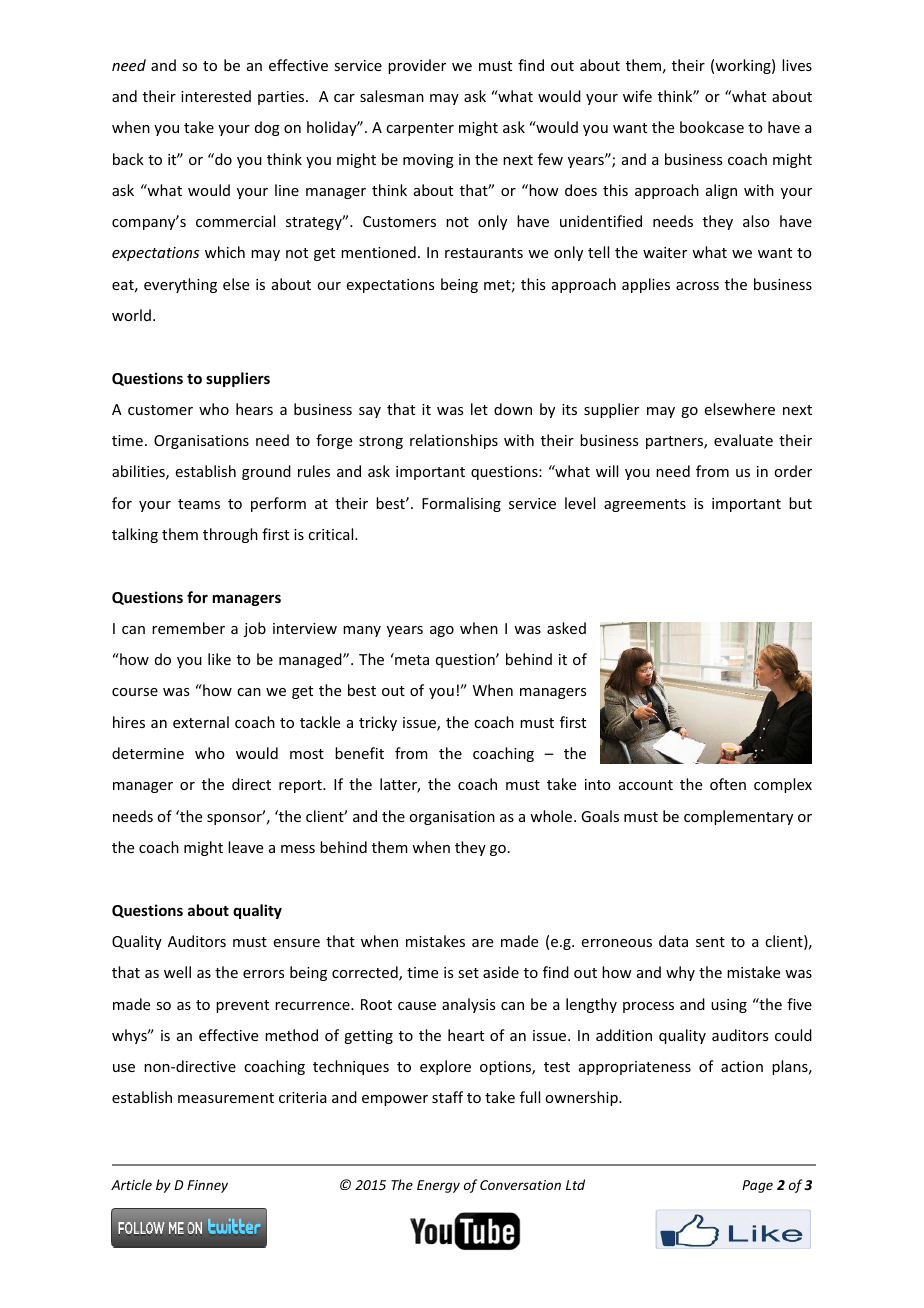  Describe the element at coordinates (188, 628) in the page. I see `remember` at that location.
